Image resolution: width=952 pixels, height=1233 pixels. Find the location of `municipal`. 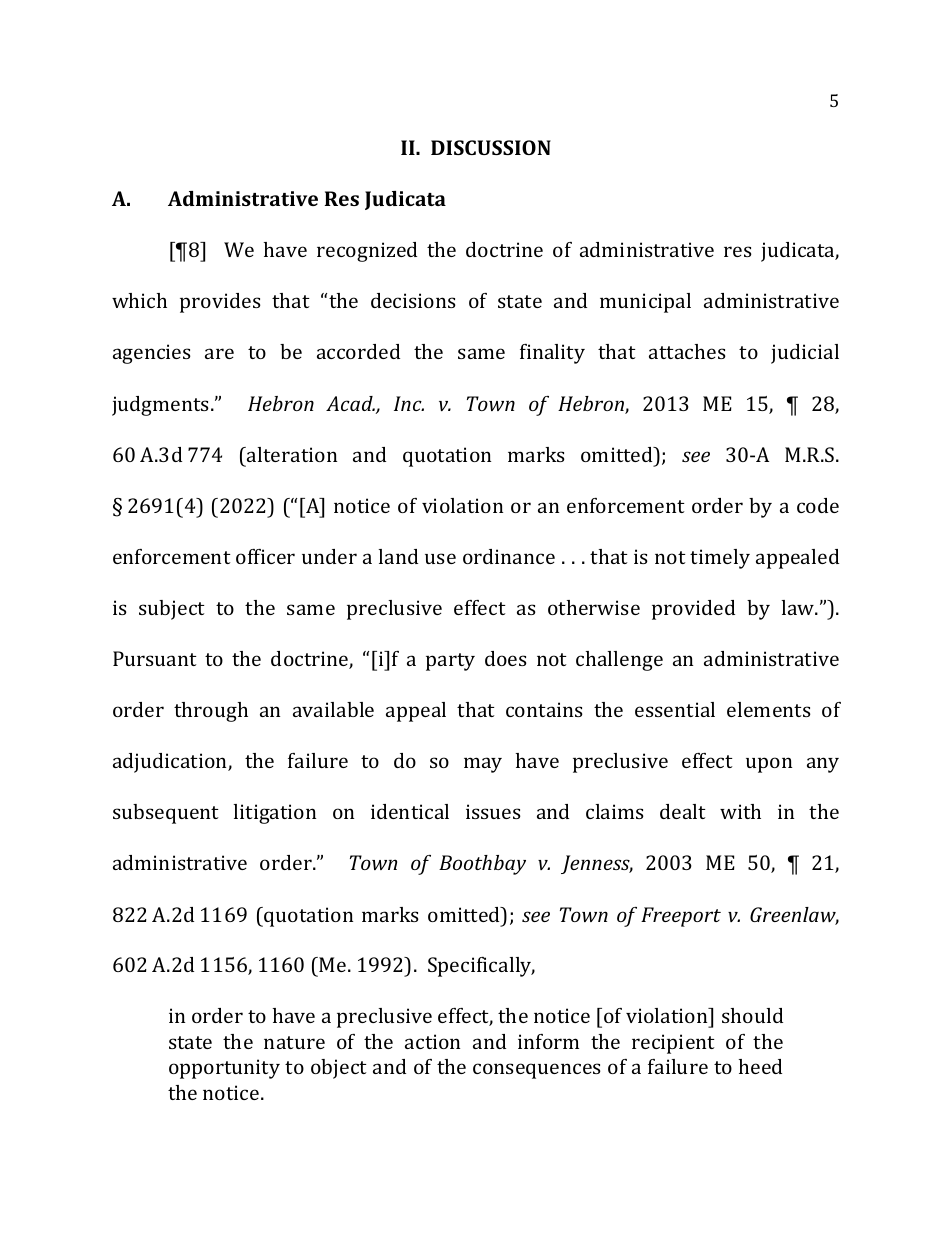

municipal is located at coordinates (645, 303).
